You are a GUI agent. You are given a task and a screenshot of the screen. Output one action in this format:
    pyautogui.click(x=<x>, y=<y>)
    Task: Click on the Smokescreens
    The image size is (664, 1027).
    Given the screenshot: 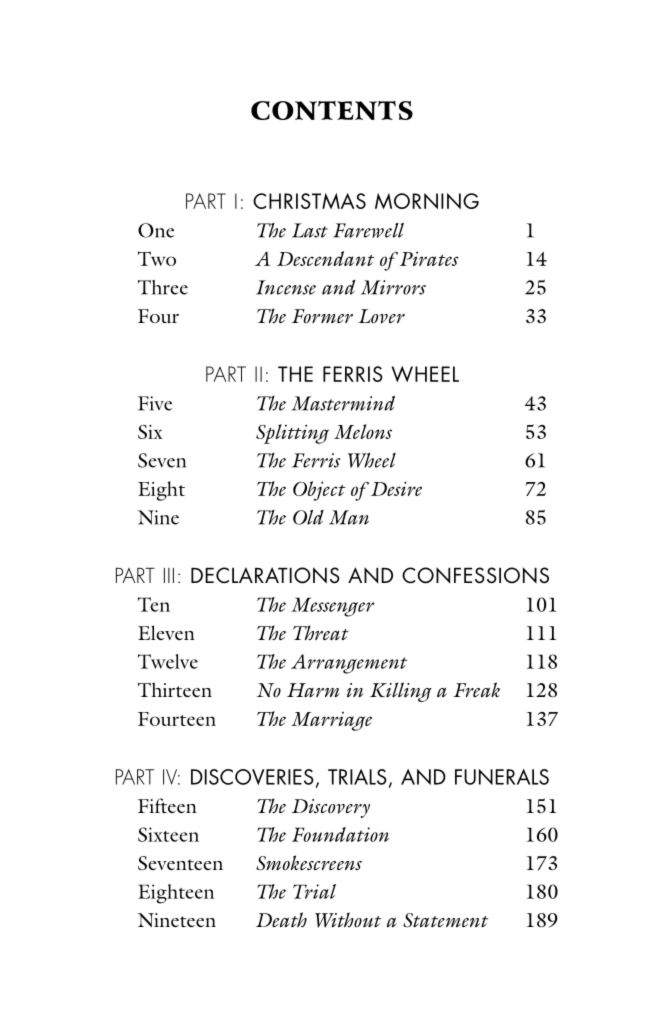 What is the action you would take?
    pyautogui.click(x=309, y=863)
